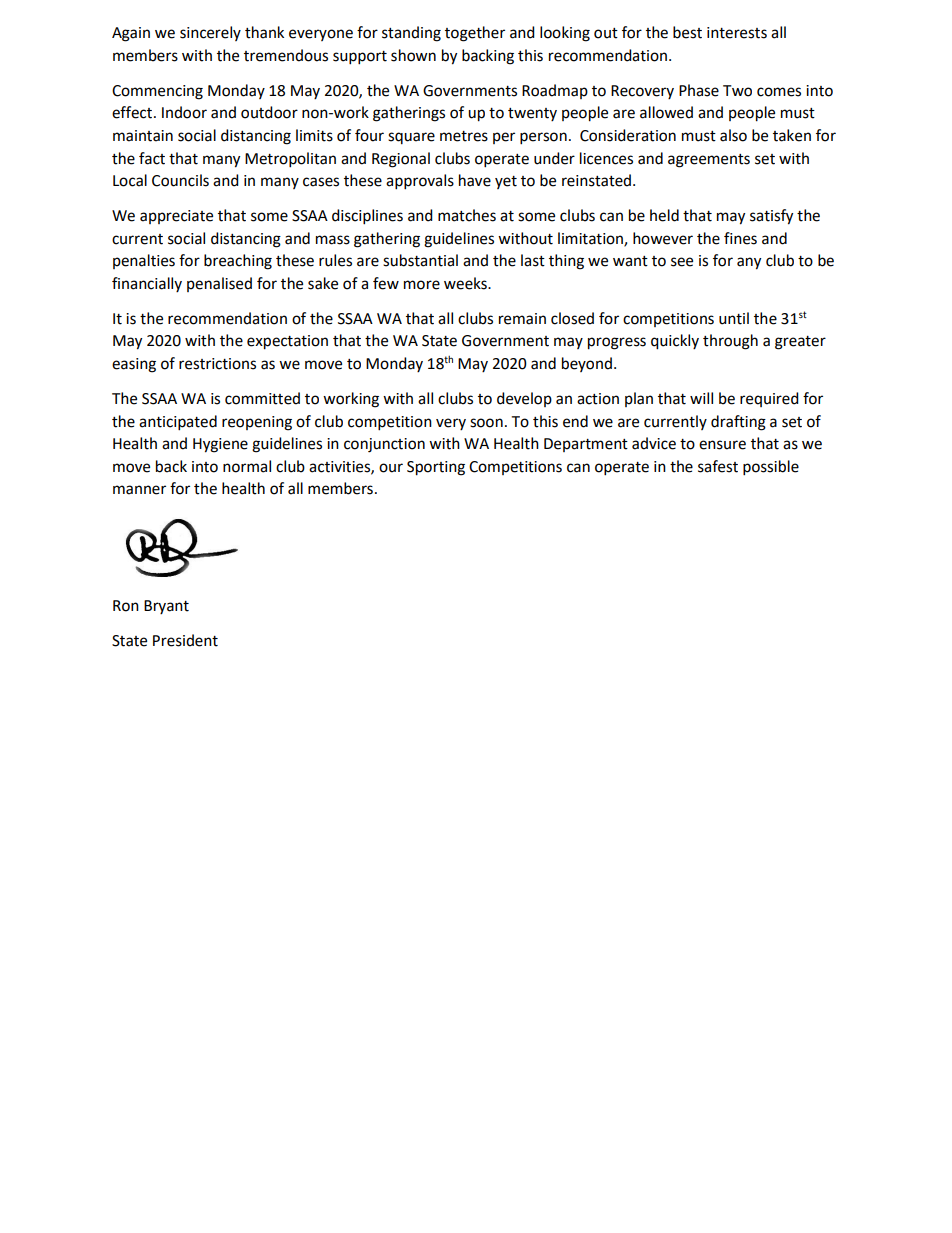 This document has width=952, height=1233. I want to click on breaching, so click(238, 262).
